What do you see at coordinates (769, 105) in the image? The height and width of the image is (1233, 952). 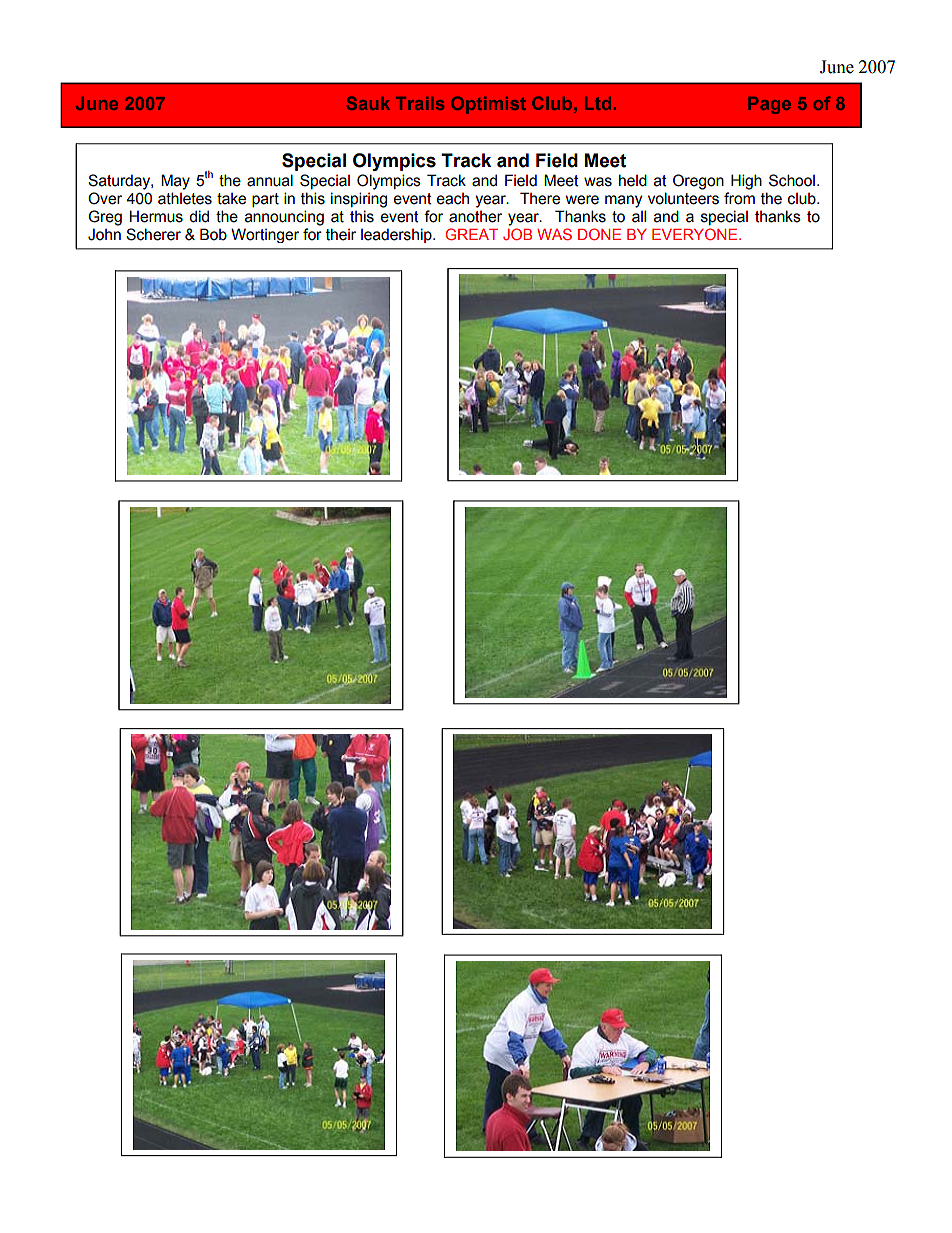 I see `Page` at bounding box center [769, 105].
